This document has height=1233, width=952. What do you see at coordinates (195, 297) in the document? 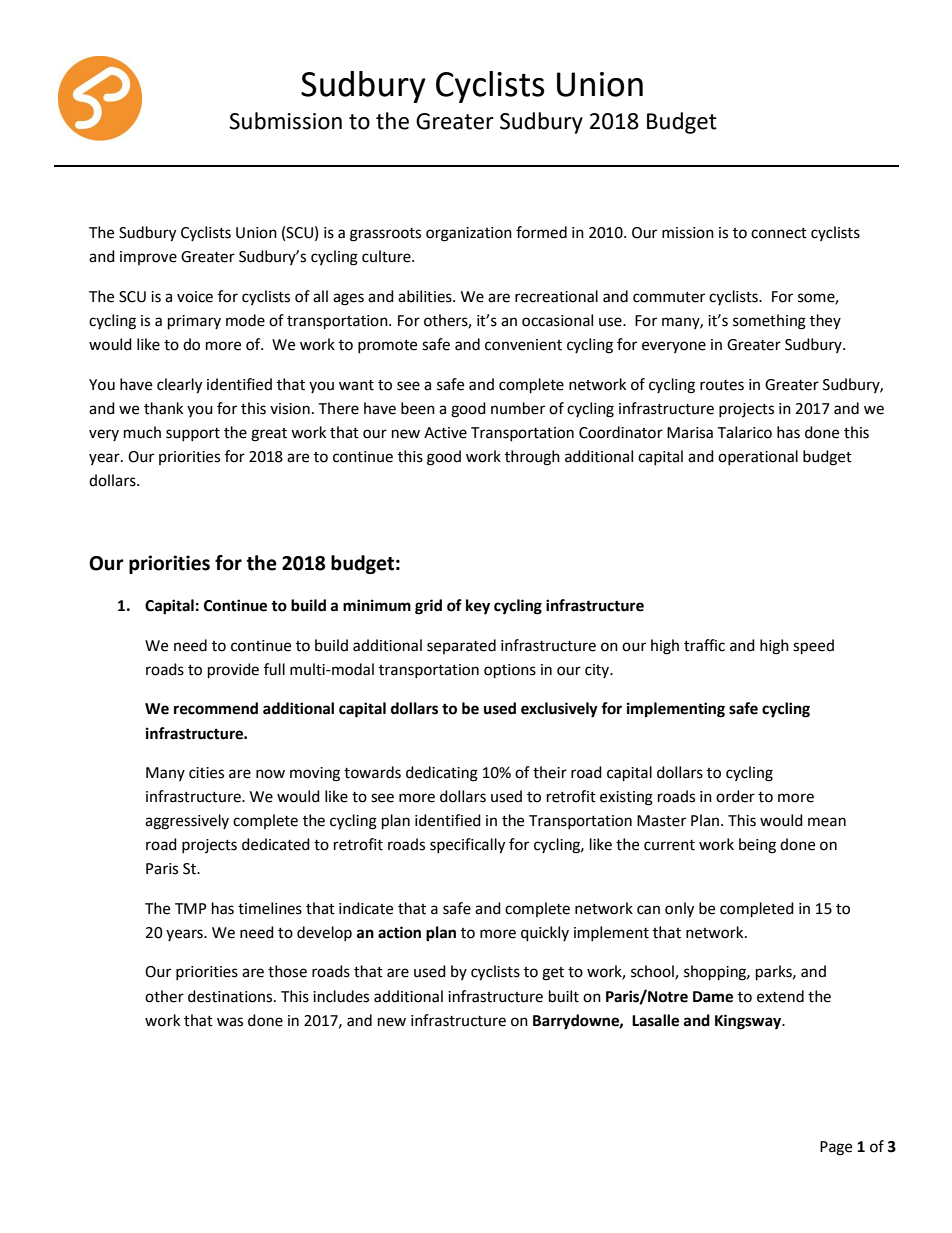
I see `voice` at bounding box center [195, 297].
